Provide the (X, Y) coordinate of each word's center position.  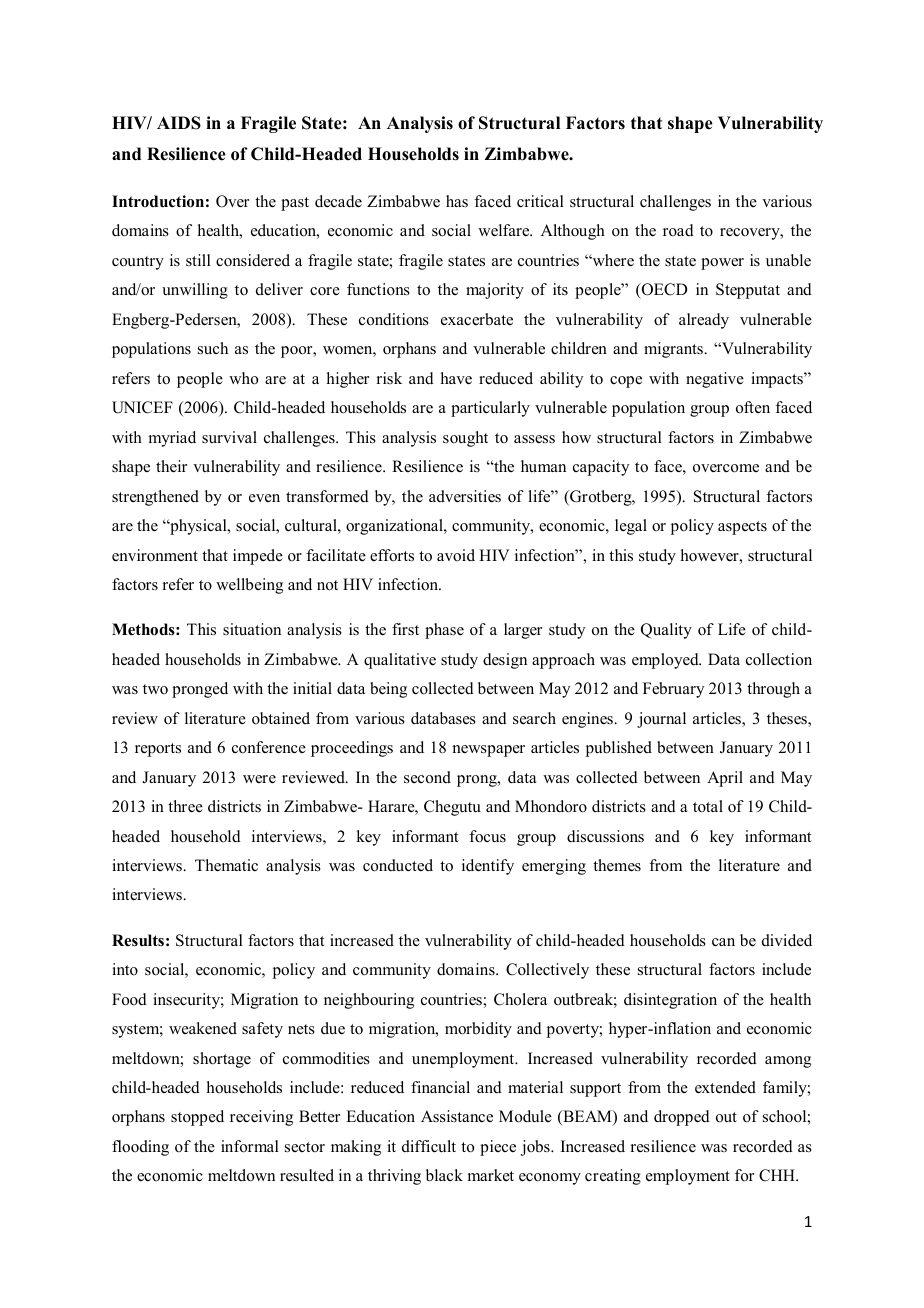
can (723, 942)
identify (488, 867)
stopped (197, 1118)
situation (252, 629)
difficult (429, 1146)
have (456, 378)
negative (715, 380)
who (243, 378)
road (678, 230)
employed (666, 661)
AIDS (179, 123)
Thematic (226, 865)
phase (444, 631)
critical (540, 201)
